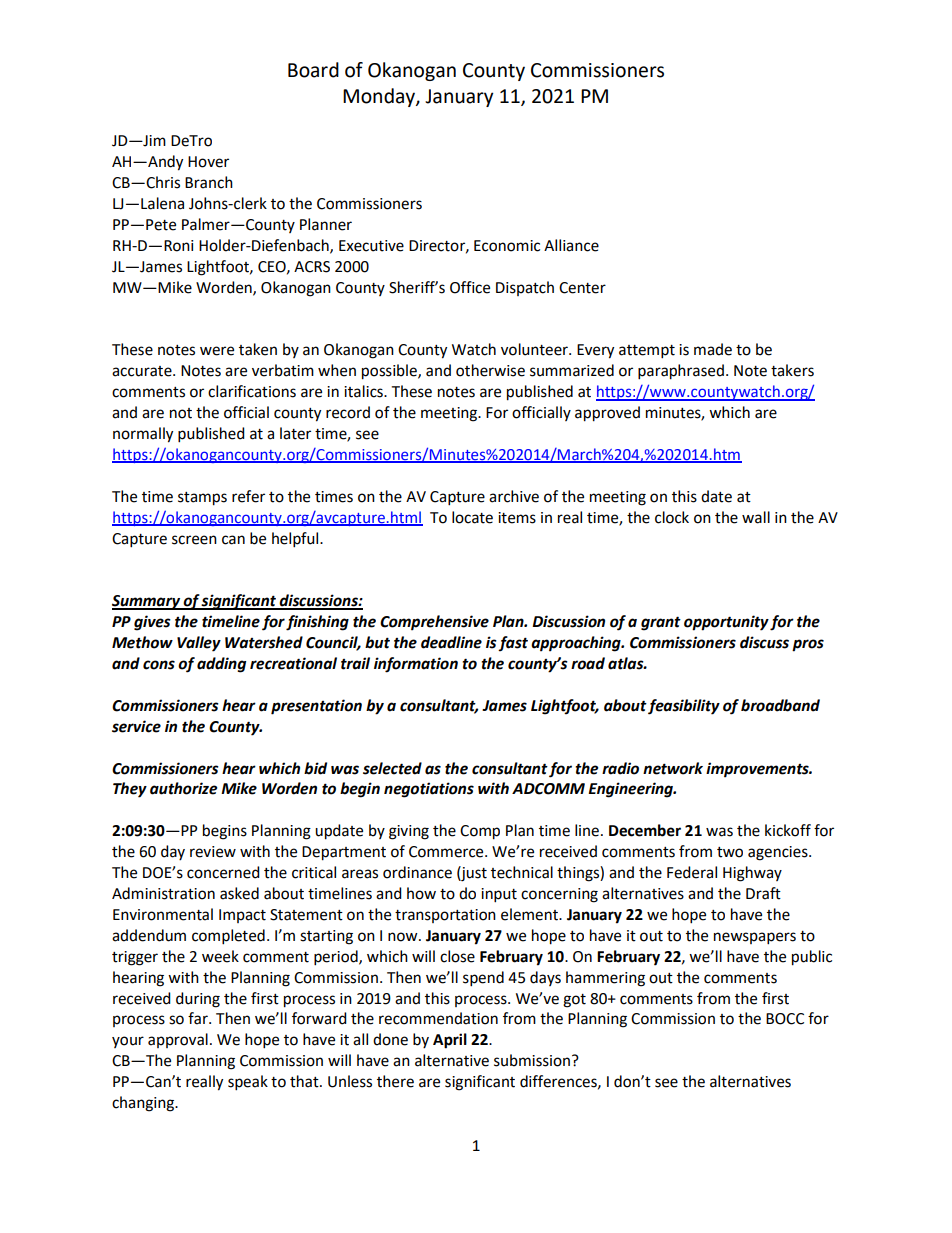 Image resolution: width=952 pixels, height=1233 pixels. Describe the element at coordinates (713, 349) in the screenshot. I see `made` at that location.
